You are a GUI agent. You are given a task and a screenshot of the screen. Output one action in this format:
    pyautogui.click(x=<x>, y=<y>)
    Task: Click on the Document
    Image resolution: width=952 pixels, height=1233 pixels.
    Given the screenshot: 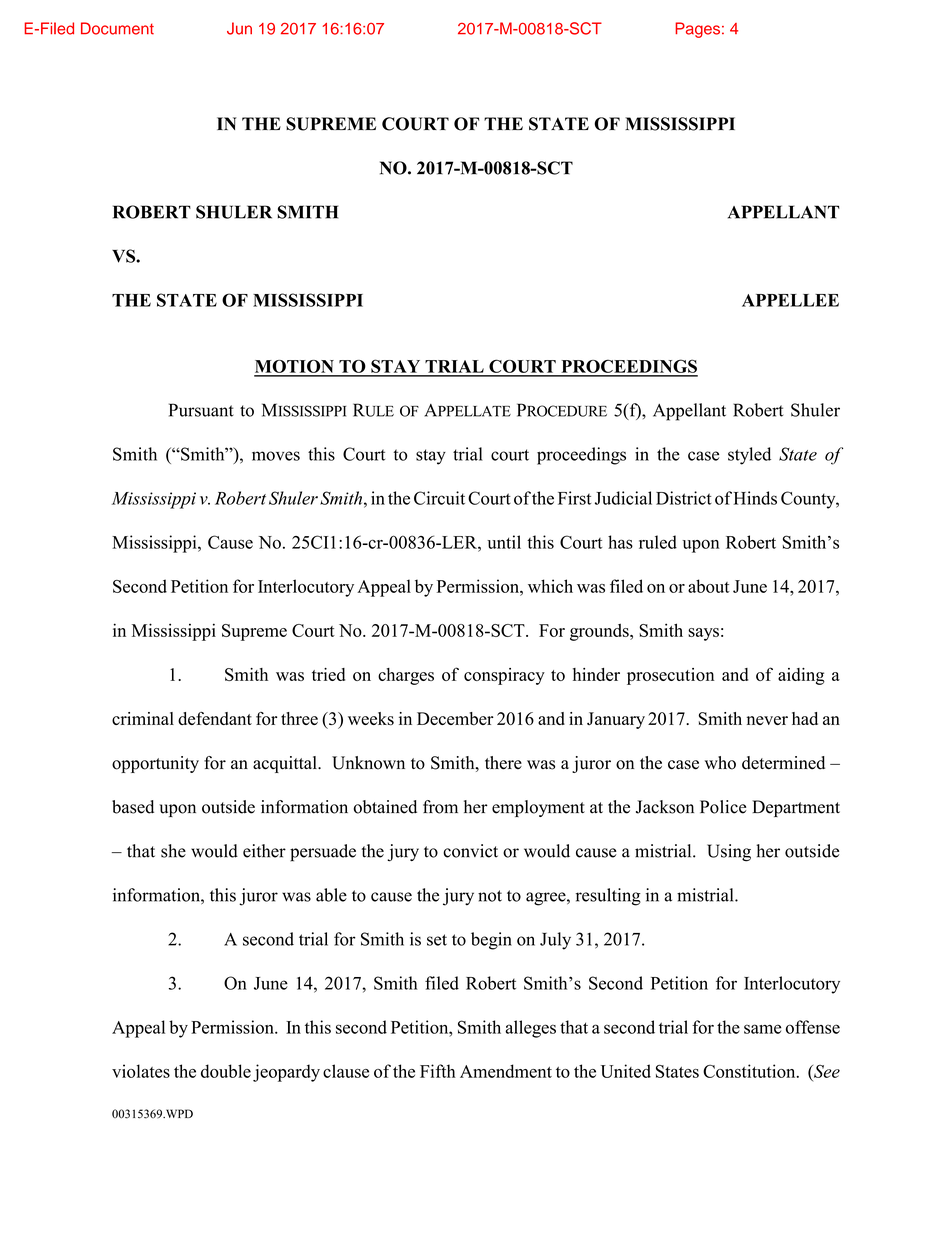 What is the action you would take?
    pyautogui.click(x=117, y=28)
